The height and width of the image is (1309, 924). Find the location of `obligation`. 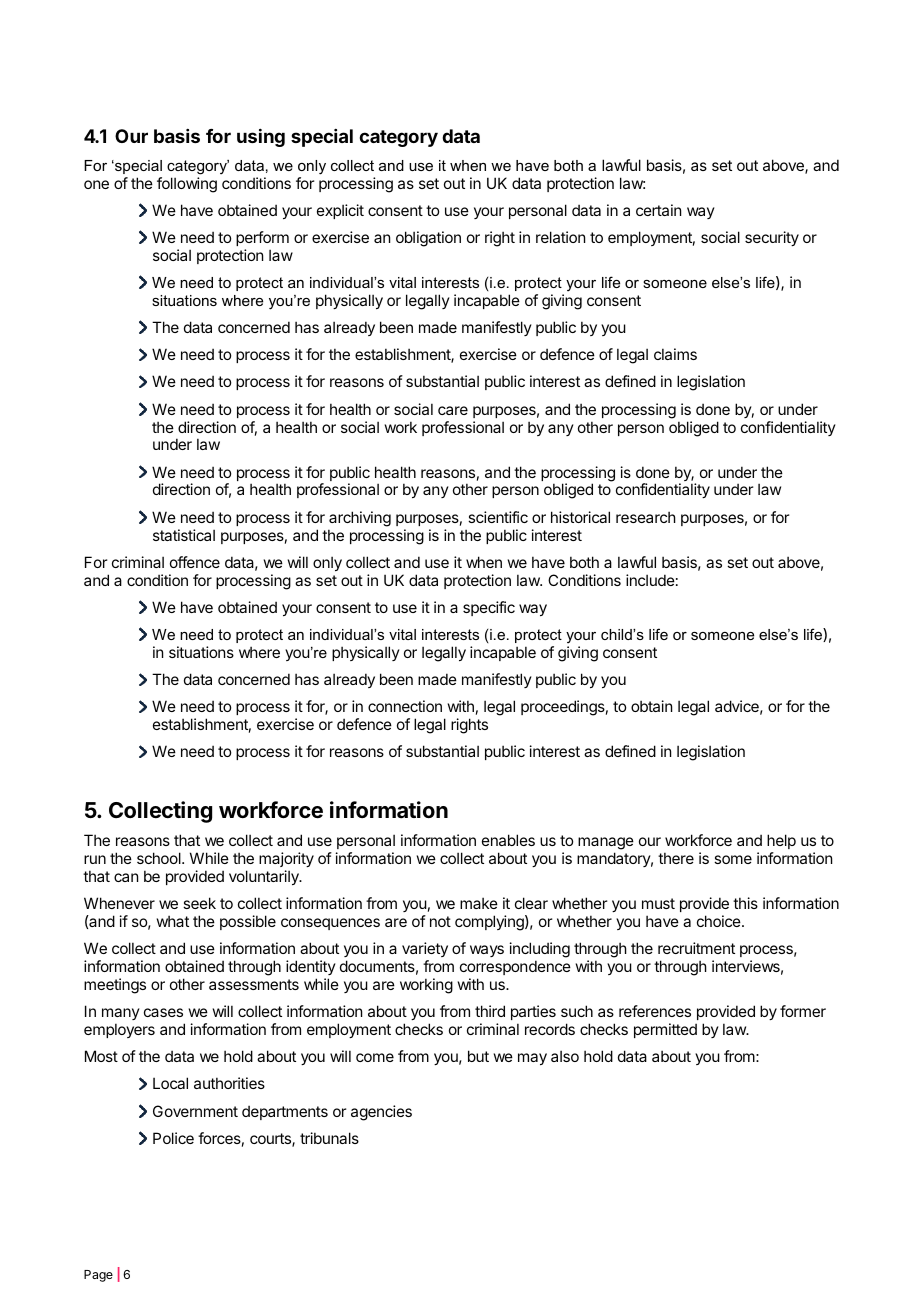

obligation is located at coordinates (428, 239).
